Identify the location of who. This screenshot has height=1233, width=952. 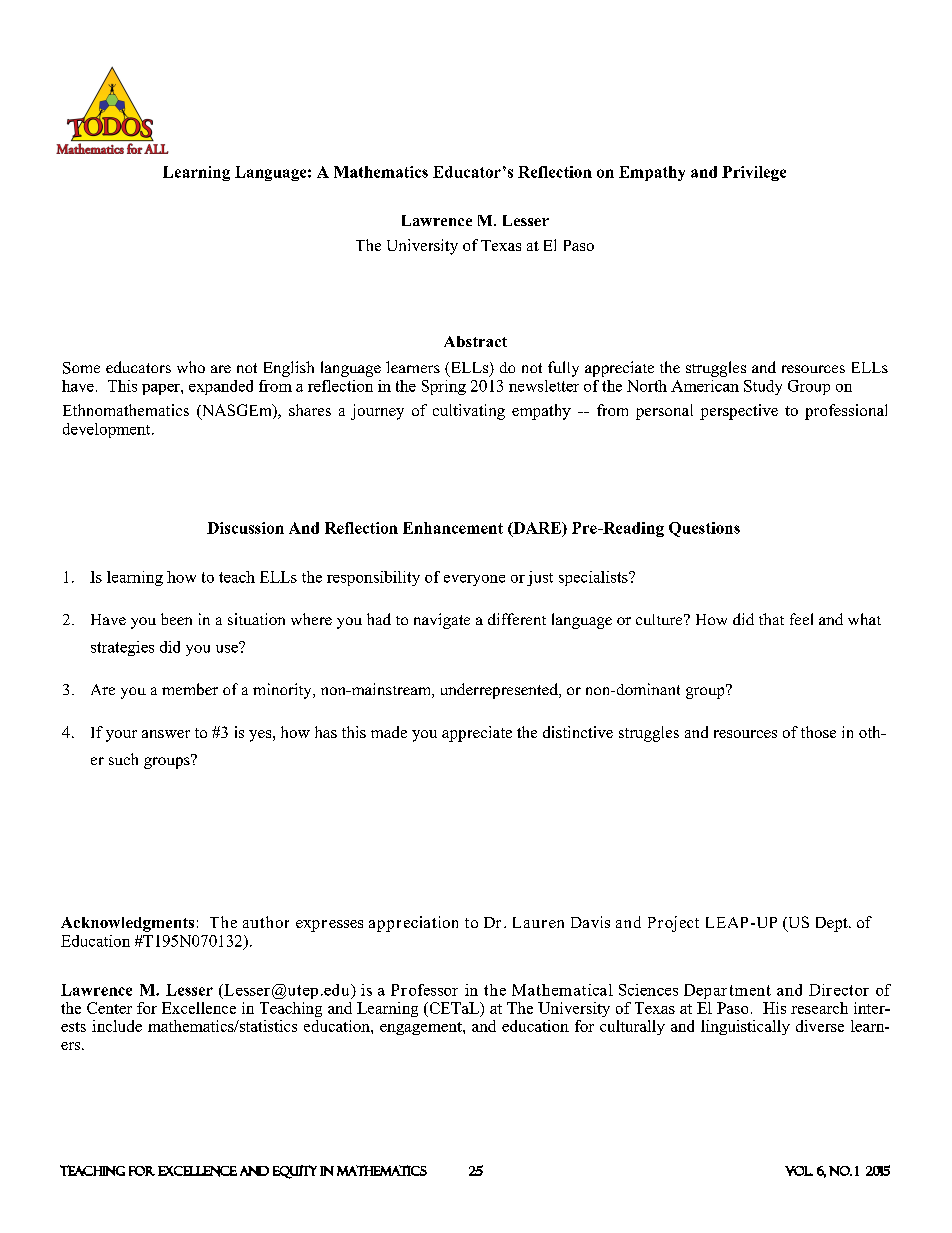
(191, 367).
